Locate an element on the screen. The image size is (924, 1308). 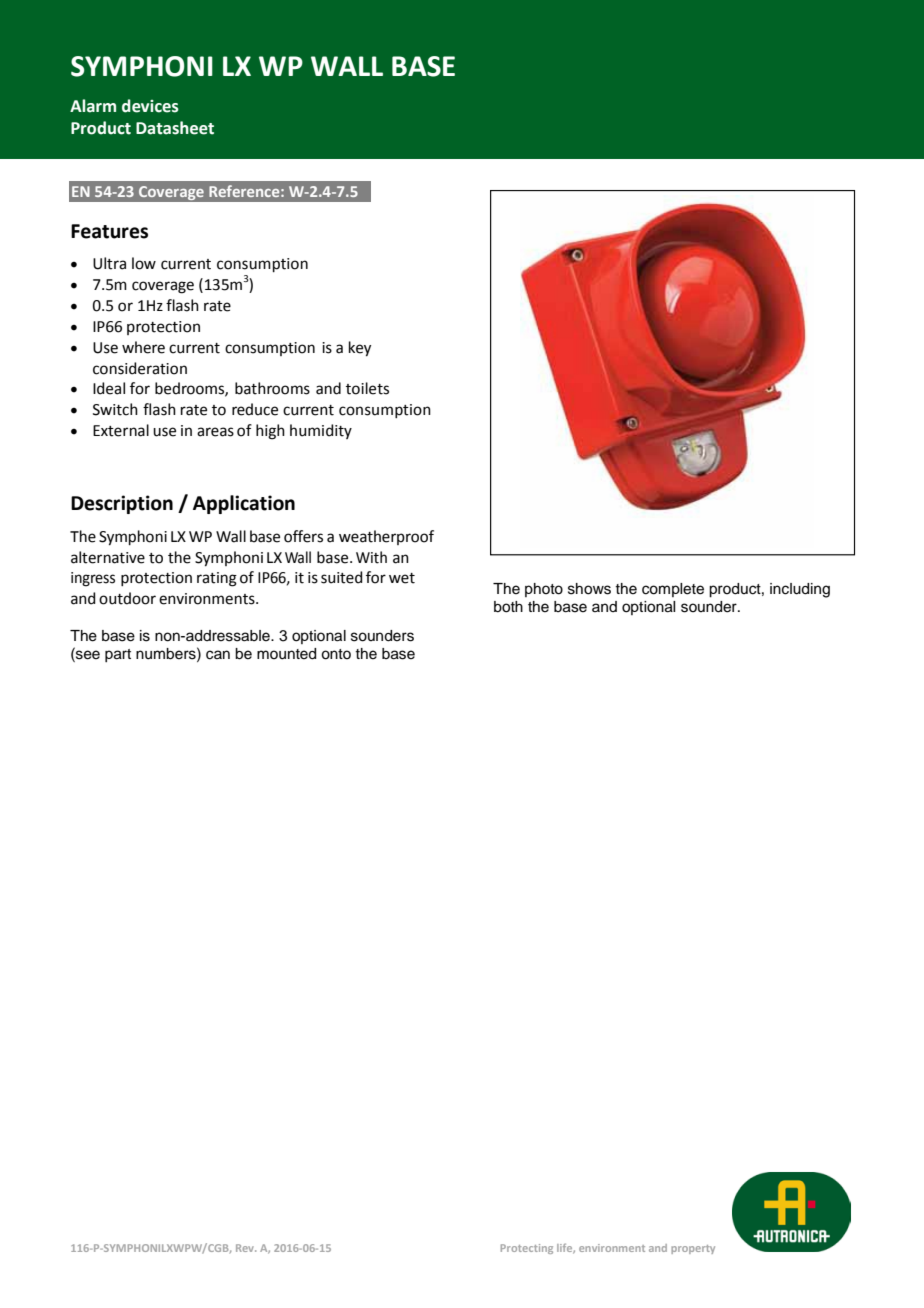
complete is located at coordinates (673, 590).
